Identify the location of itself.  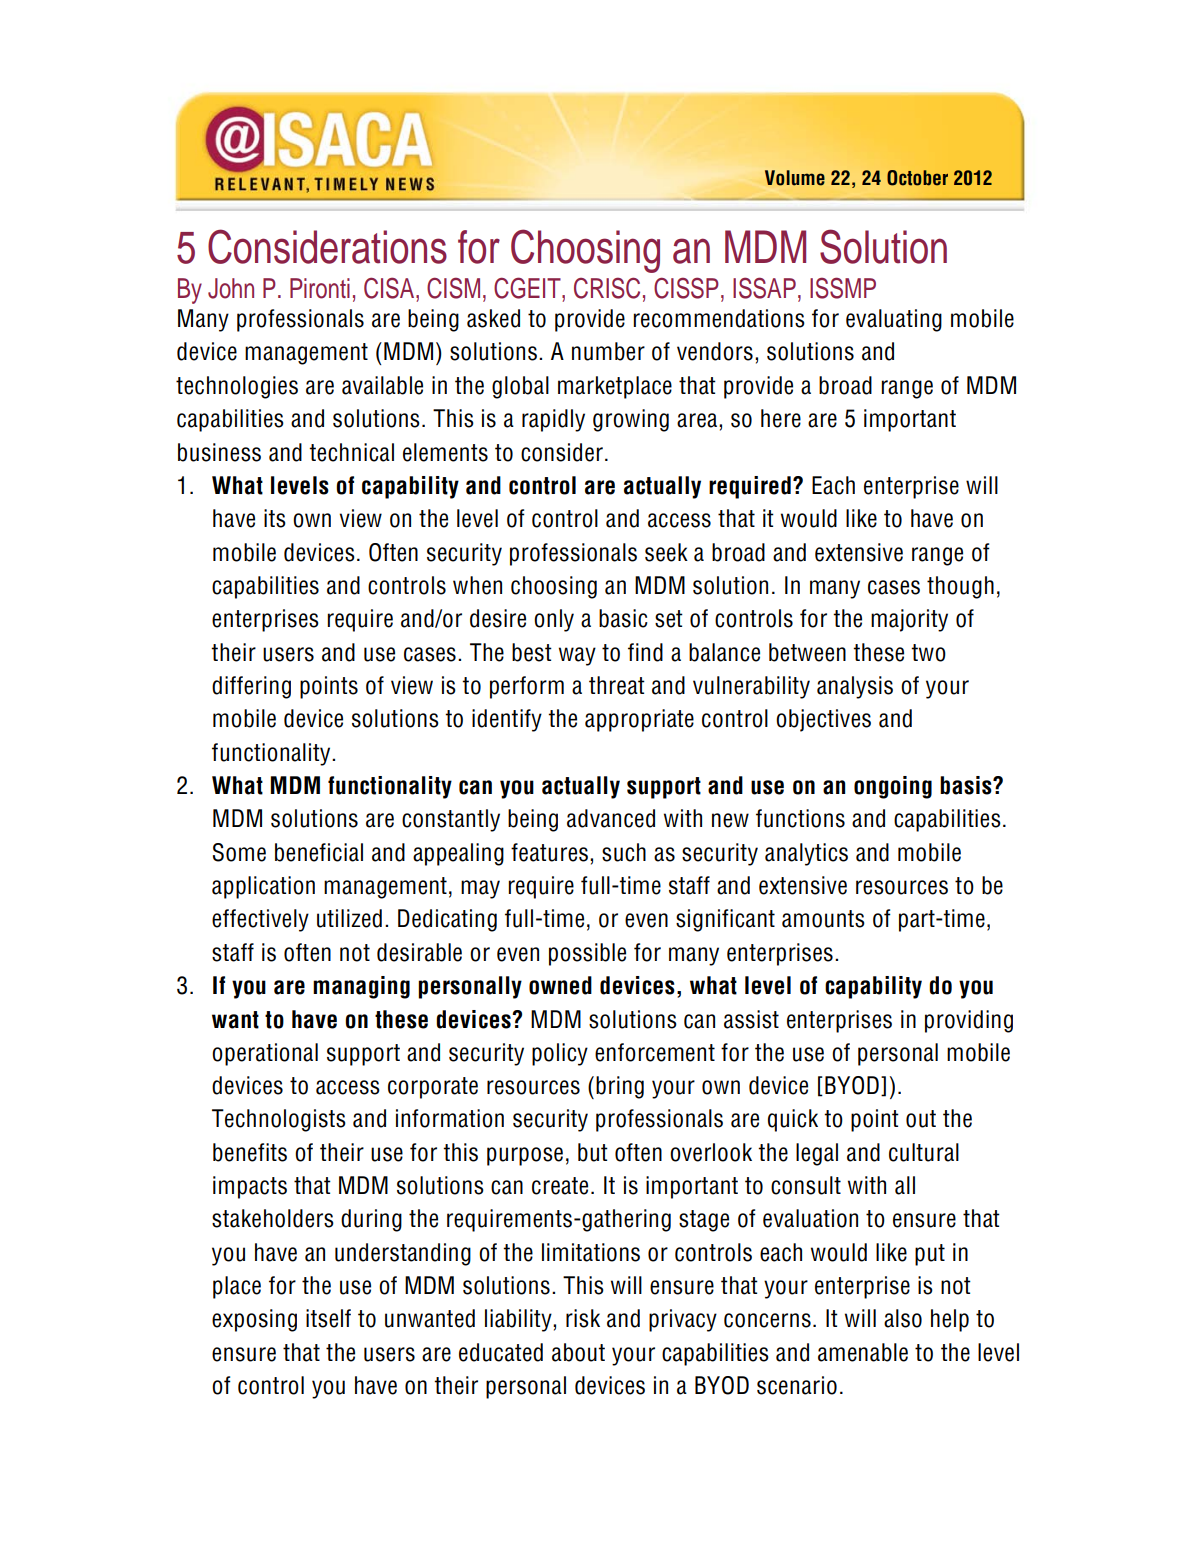
(328, 1318).
